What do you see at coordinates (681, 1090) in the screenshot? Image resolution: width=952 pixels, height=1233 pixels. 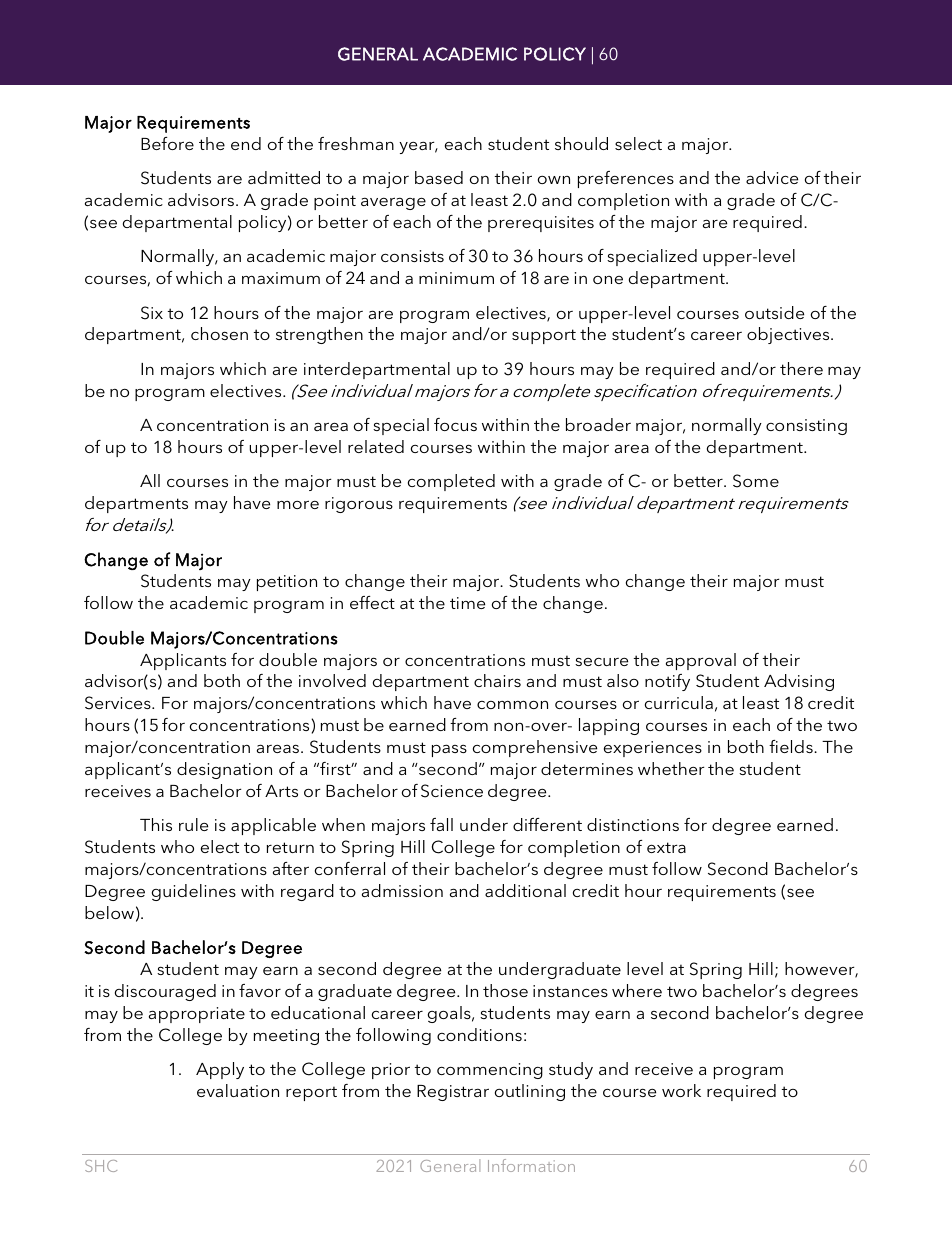 I see `work` at bounding box center [681, 1090].
